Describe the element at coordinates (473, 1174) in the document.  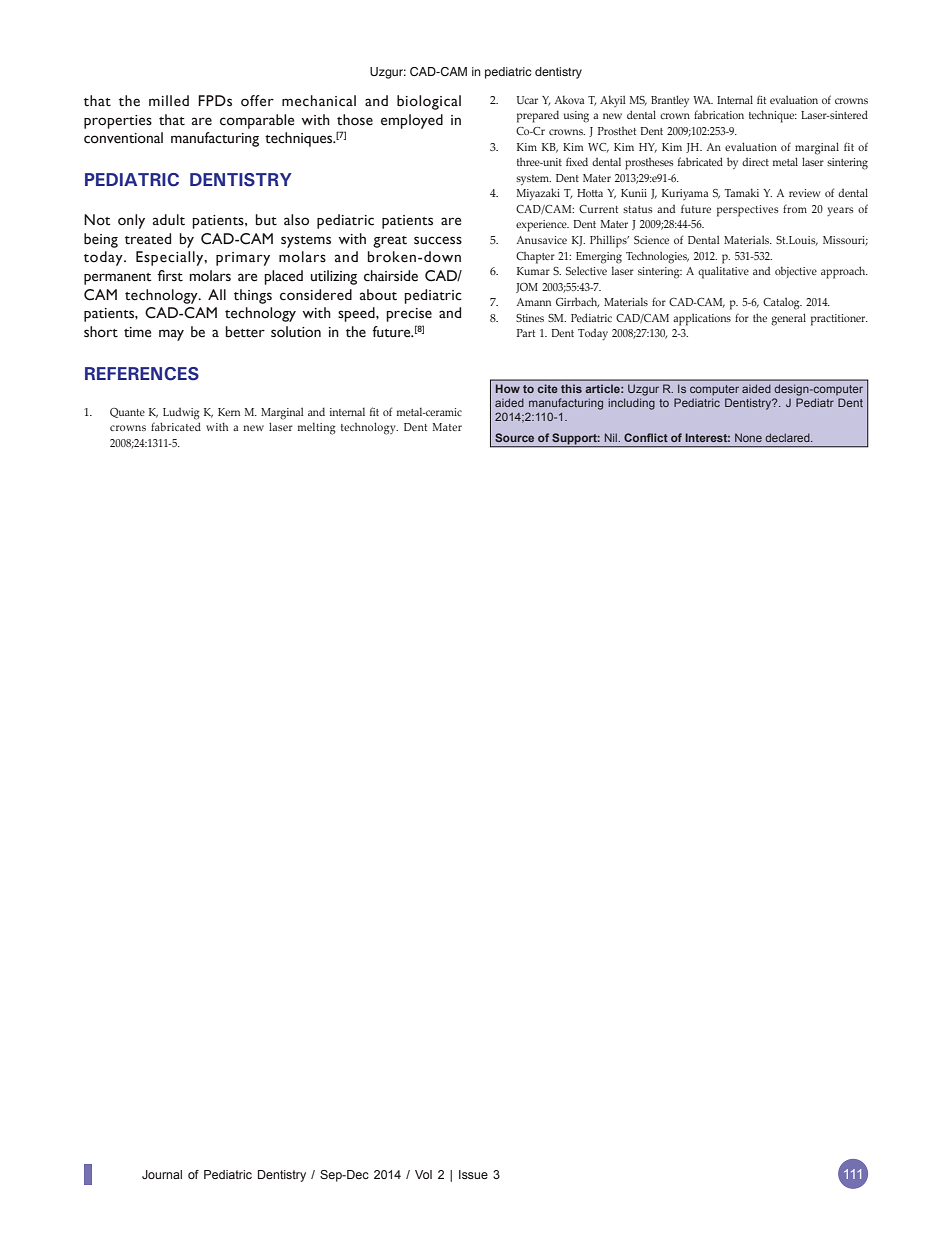
I see `Issue` at that location.
